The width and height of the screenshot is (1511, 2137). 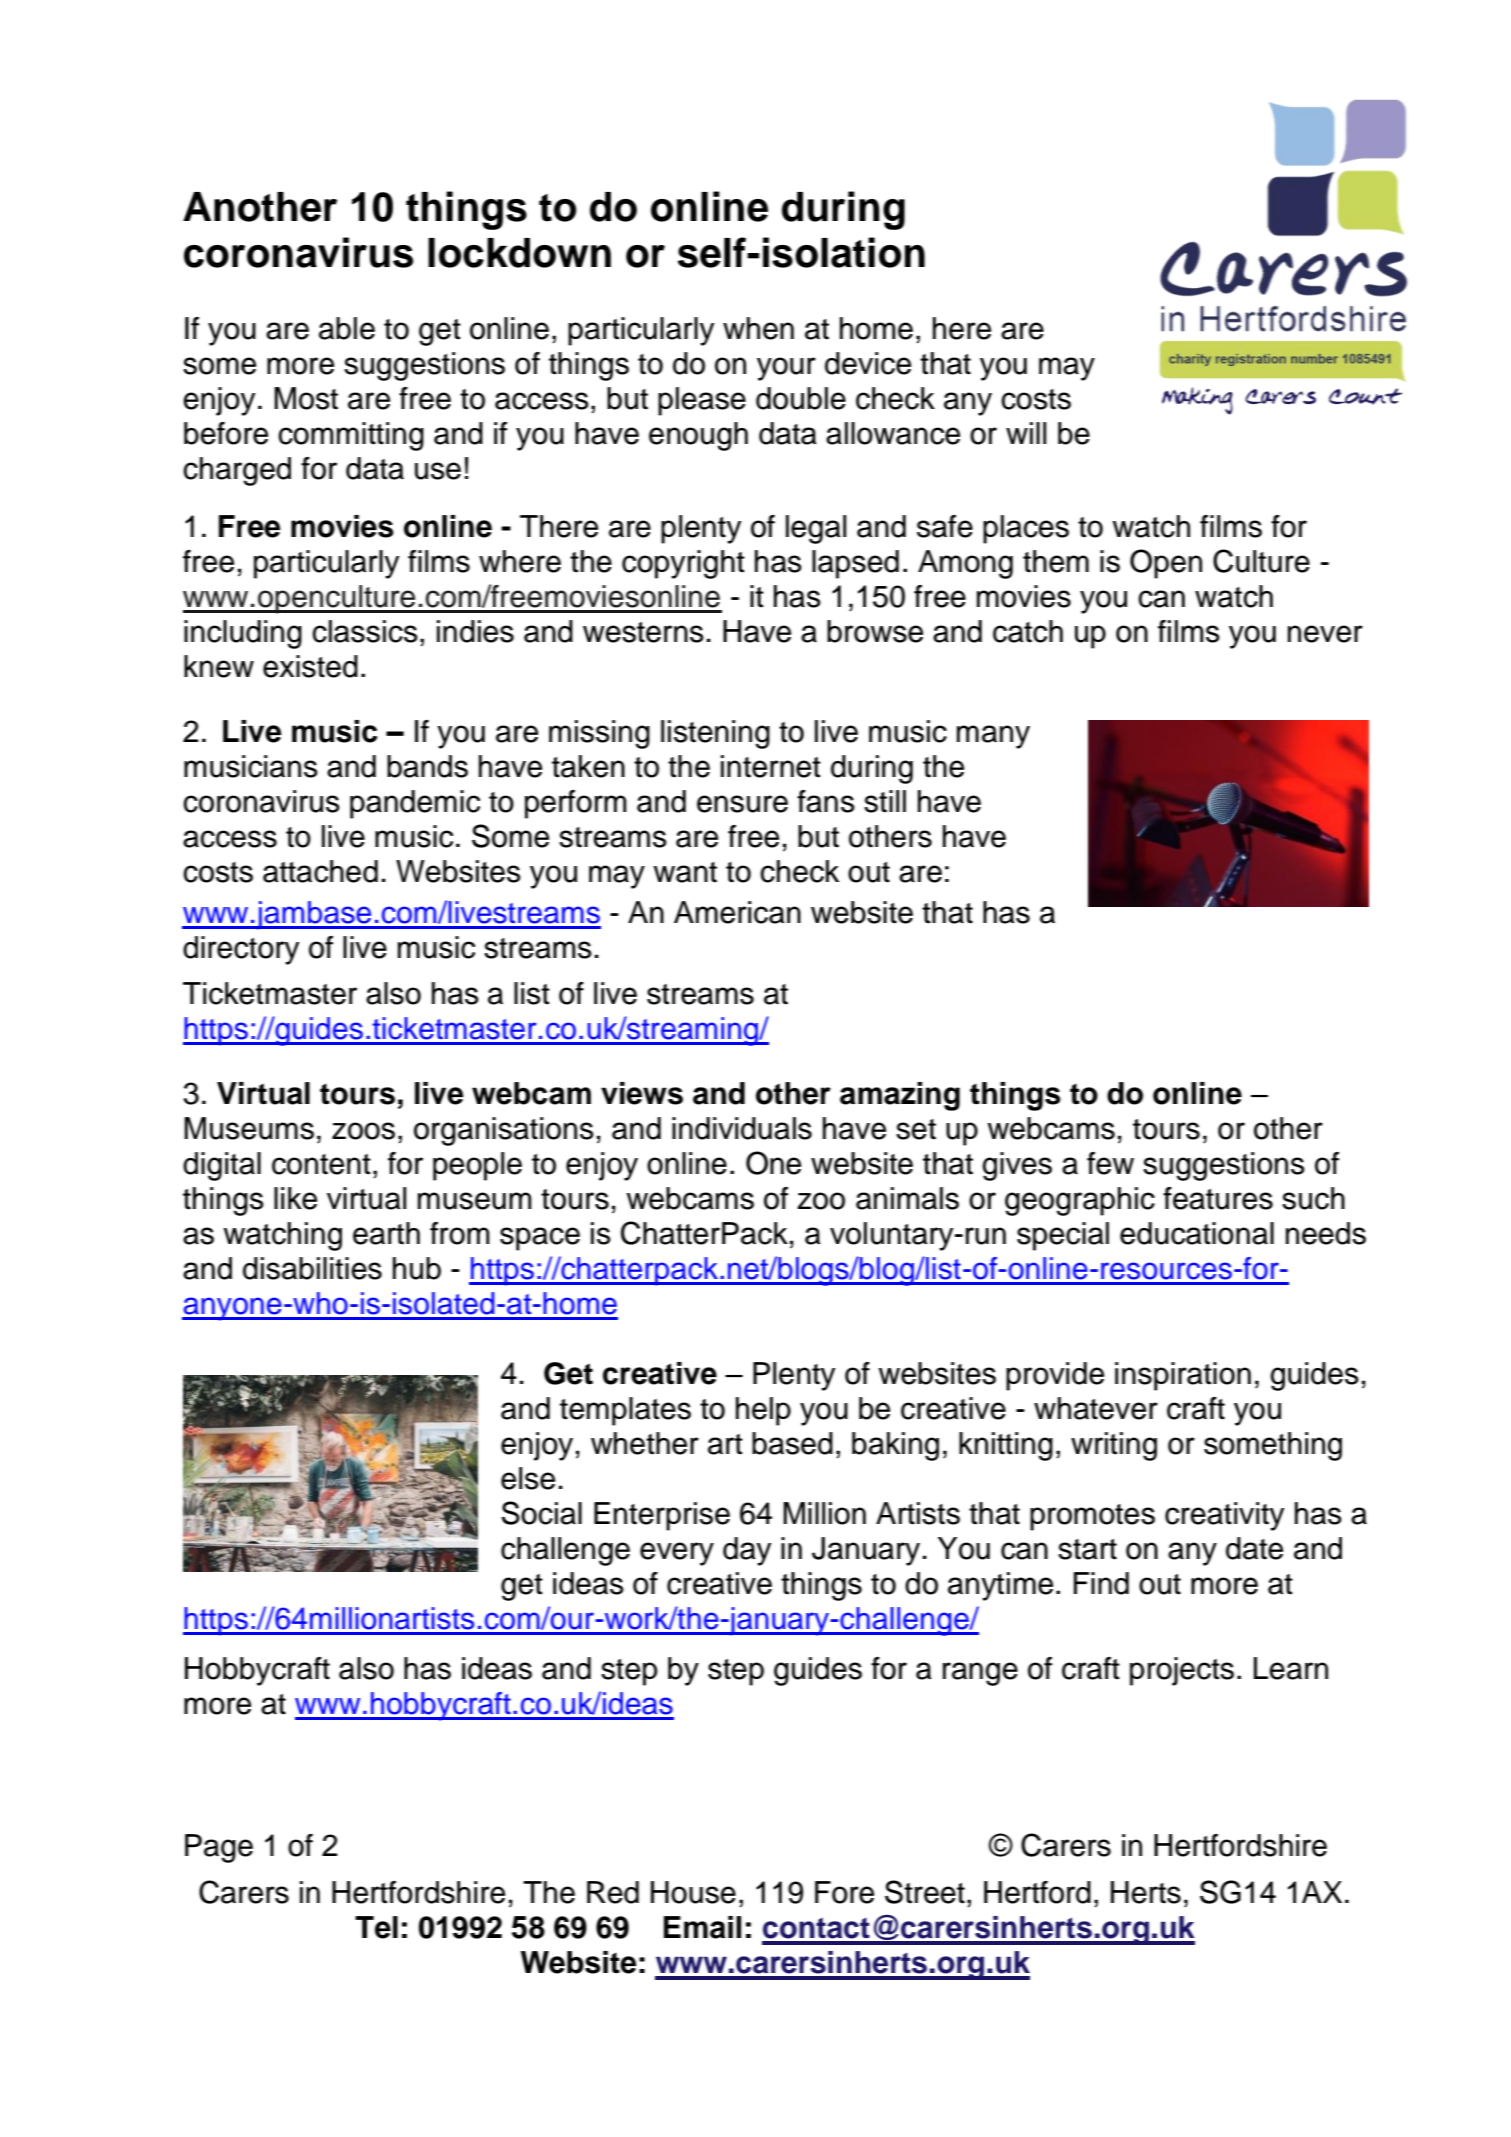 I want to click on attached, so click(x=320, y=871).
